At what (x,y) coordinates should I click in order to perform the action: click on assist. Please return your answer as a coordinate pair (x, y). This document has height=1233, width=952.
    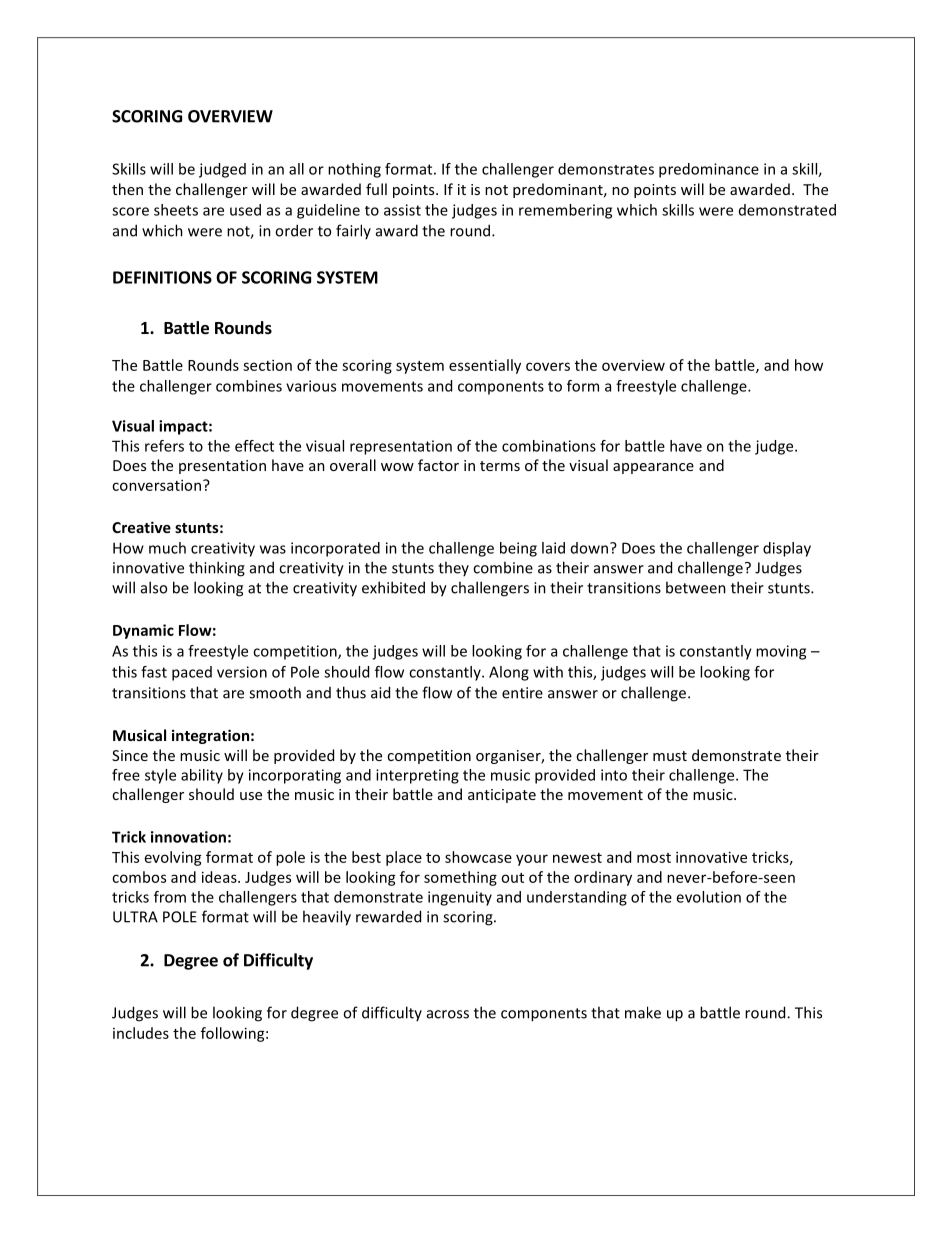
    Looking at the image, I should click on (402, 210).
